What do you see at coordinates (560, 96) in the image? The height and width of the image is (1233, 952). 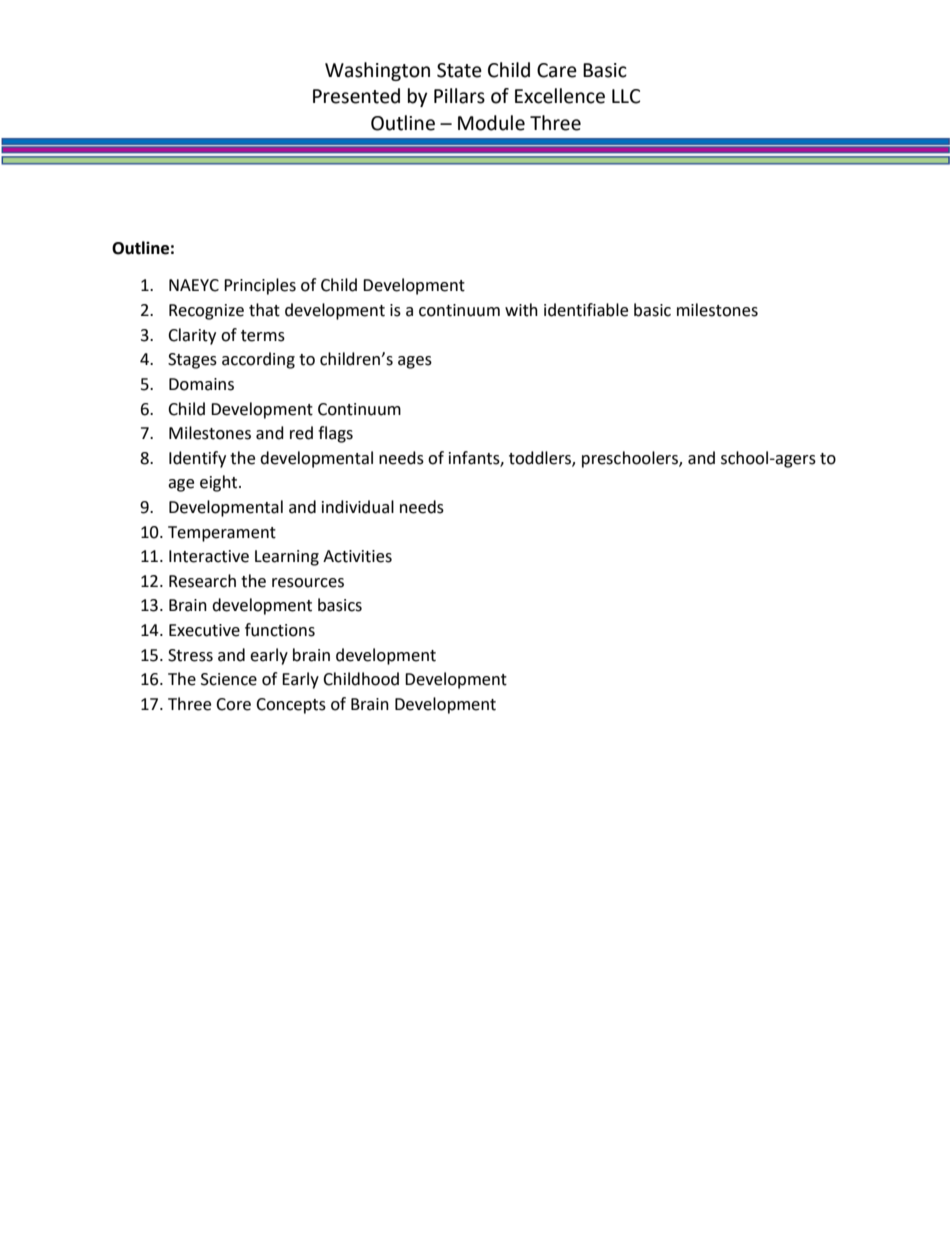 I see `Excellence` at bounding box center [560, 96].
